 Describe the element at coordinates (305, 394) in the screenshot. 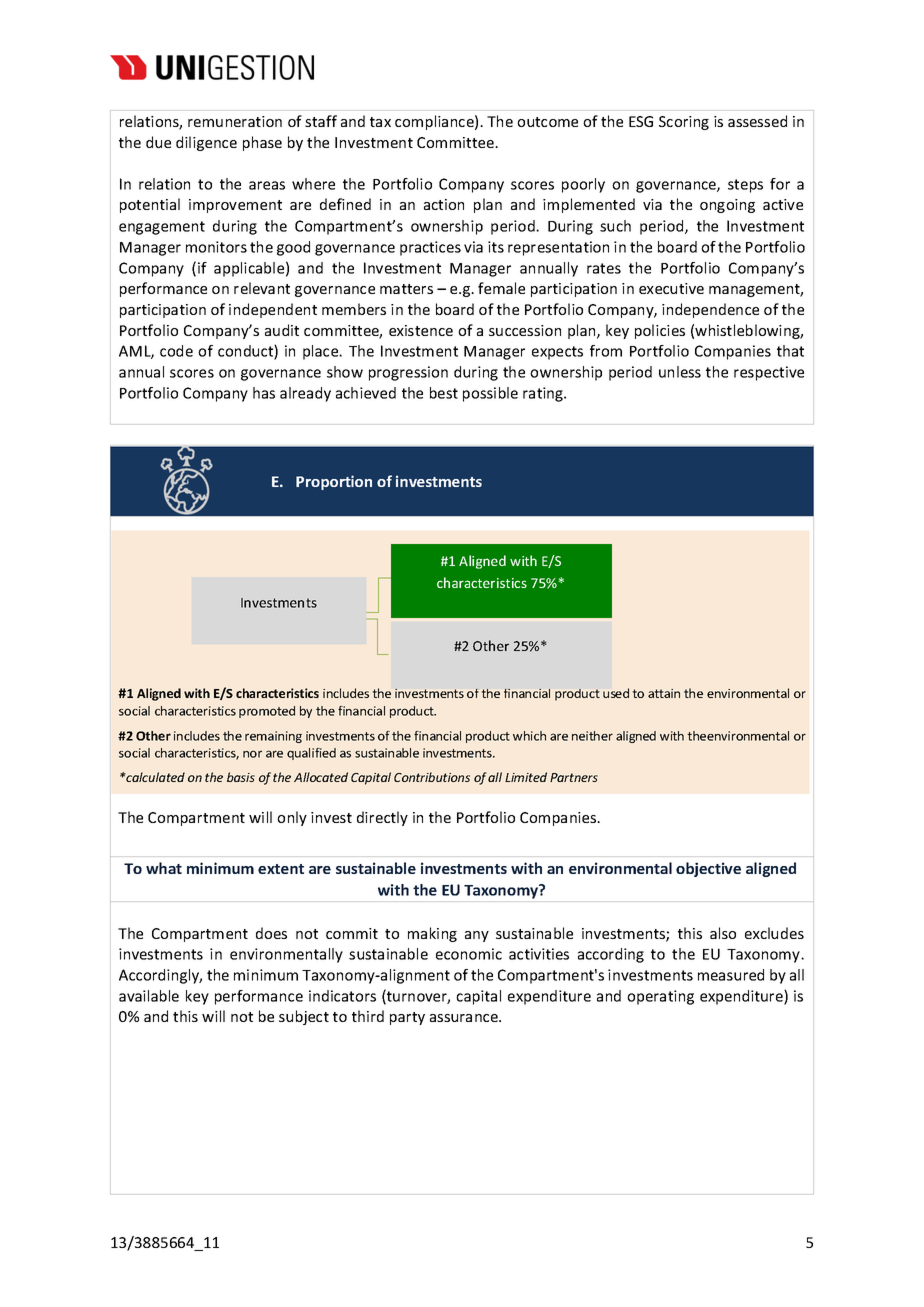

I see `already` at that location.
